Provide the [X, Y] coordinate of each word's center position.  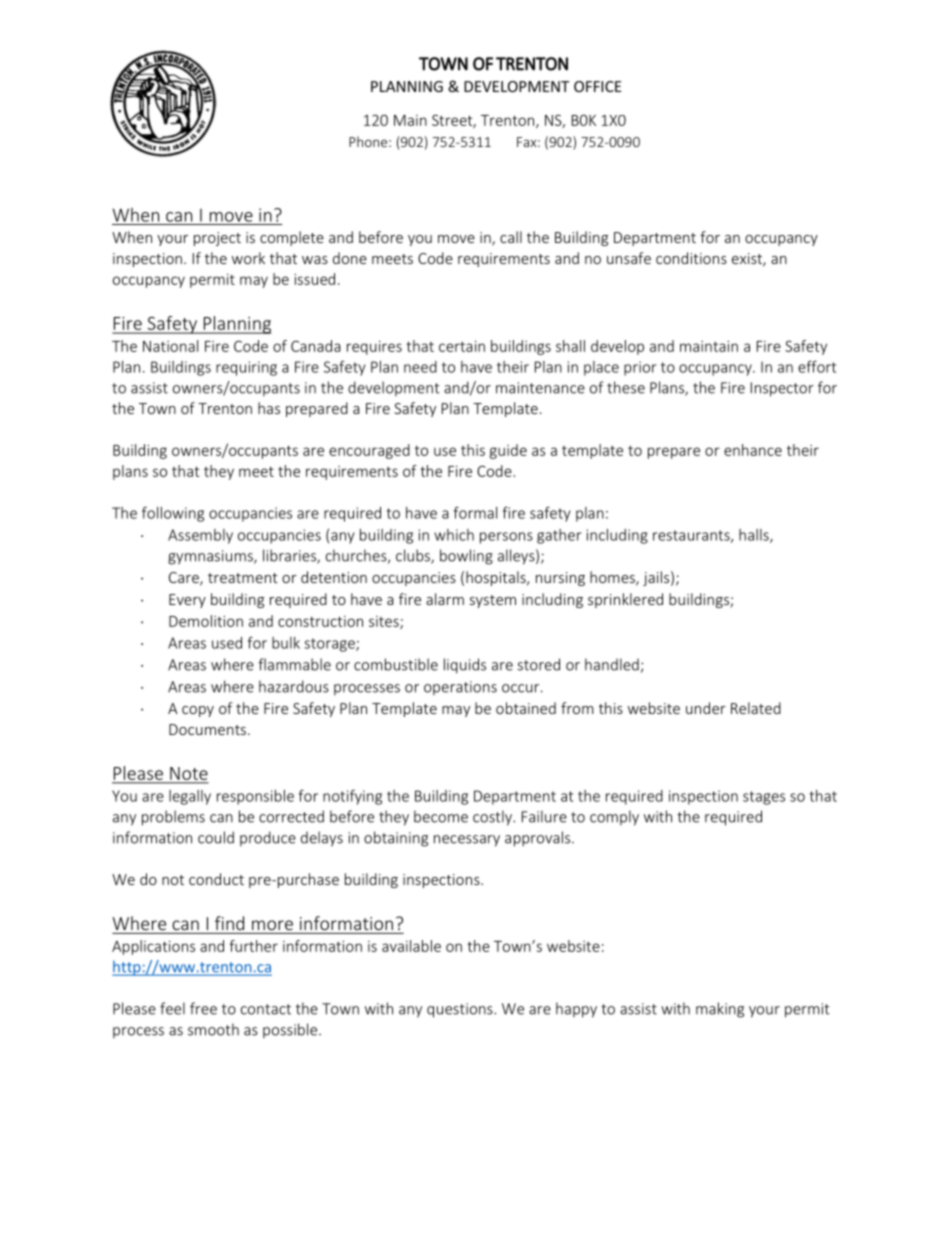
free [203, 1008]
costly [493, 818]
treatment [243, 578]
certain [462, 346]
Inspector [782, 389]
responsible [255, 797]
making [720, 1010]
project [217, 239]
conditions [691, 258]
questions [461, 1010]
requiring [246, 368]
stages [764, 798]
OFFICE [598, 86]
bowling [466, 557]
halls [755, 536]
